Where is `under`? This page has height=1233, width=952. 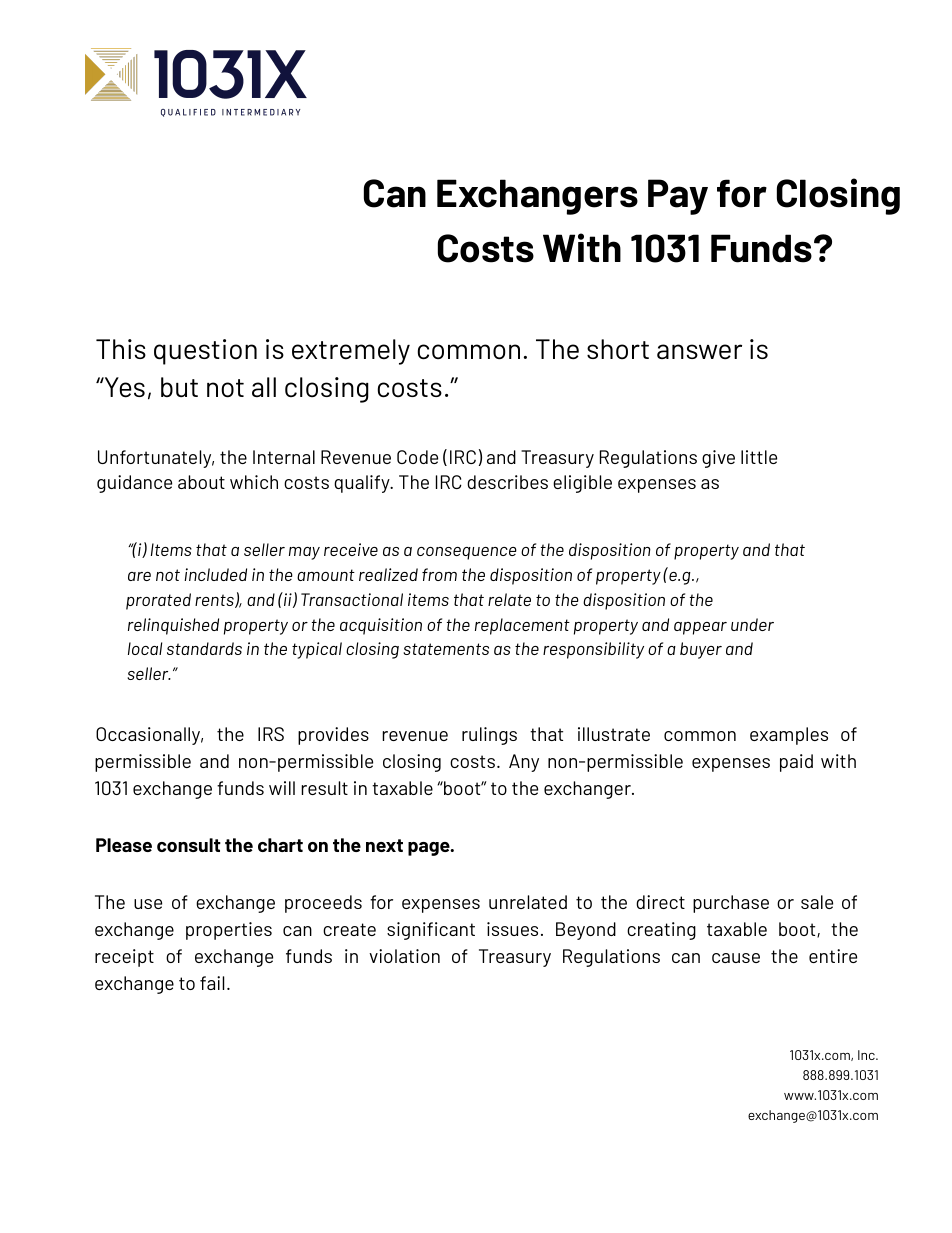
under is located at coordinates (752, 624).
